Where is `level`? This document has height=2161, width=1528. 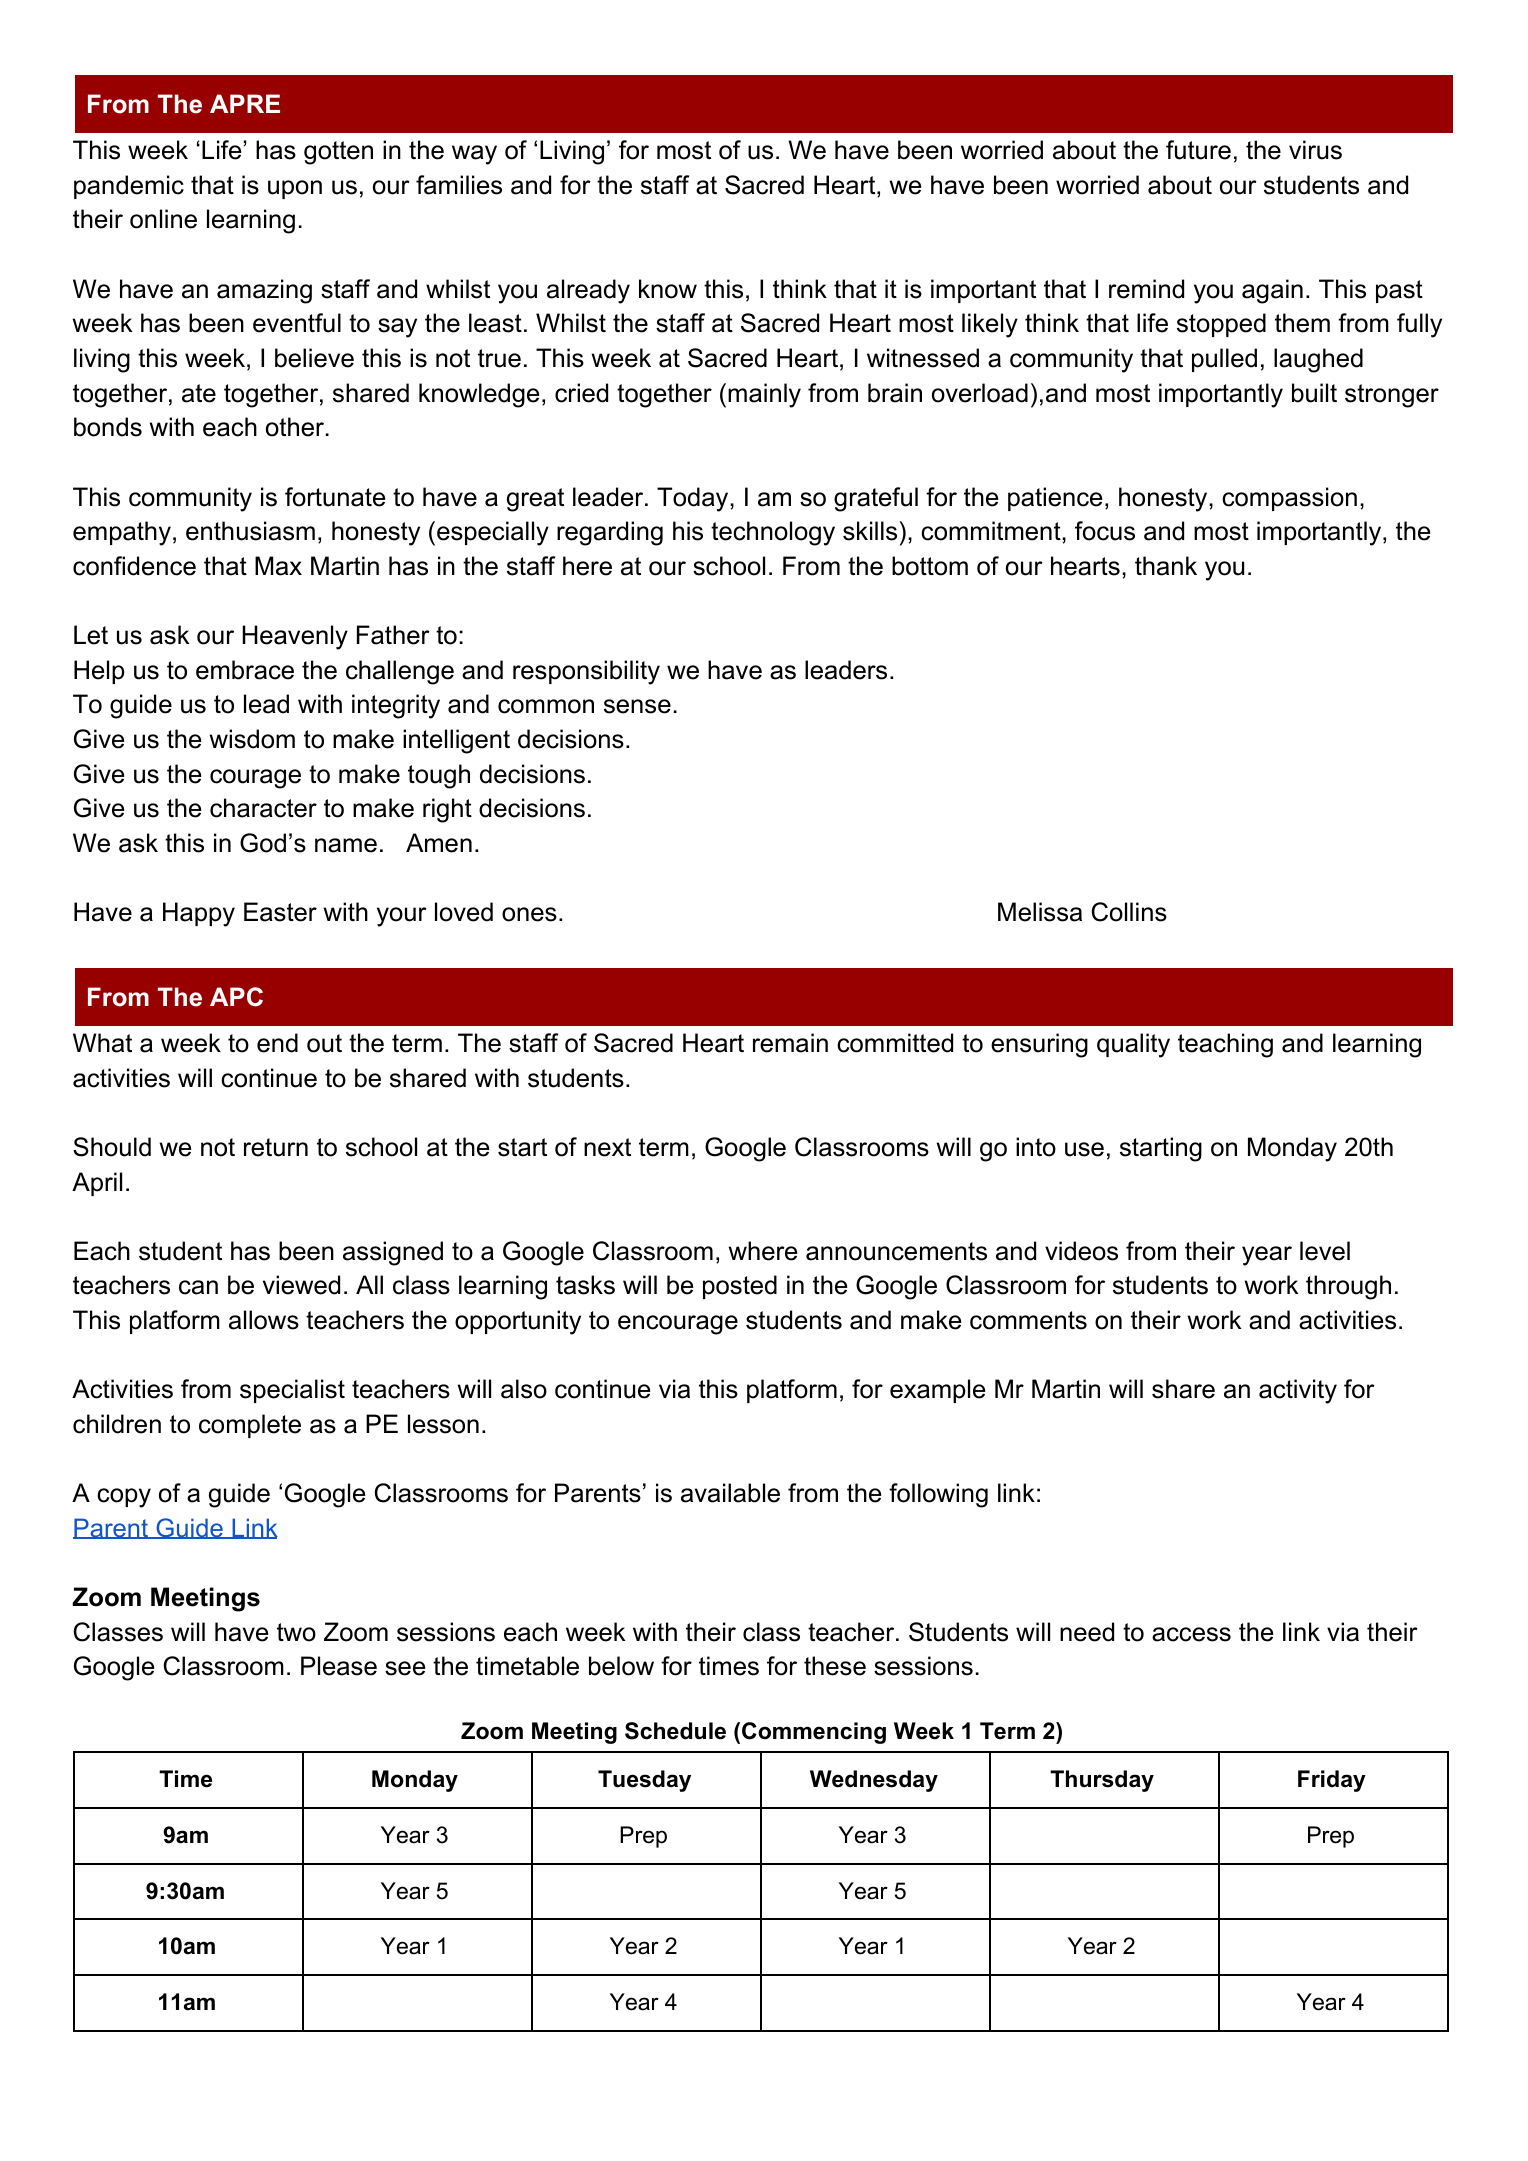
level is located at coordinates (1325, 1251).
